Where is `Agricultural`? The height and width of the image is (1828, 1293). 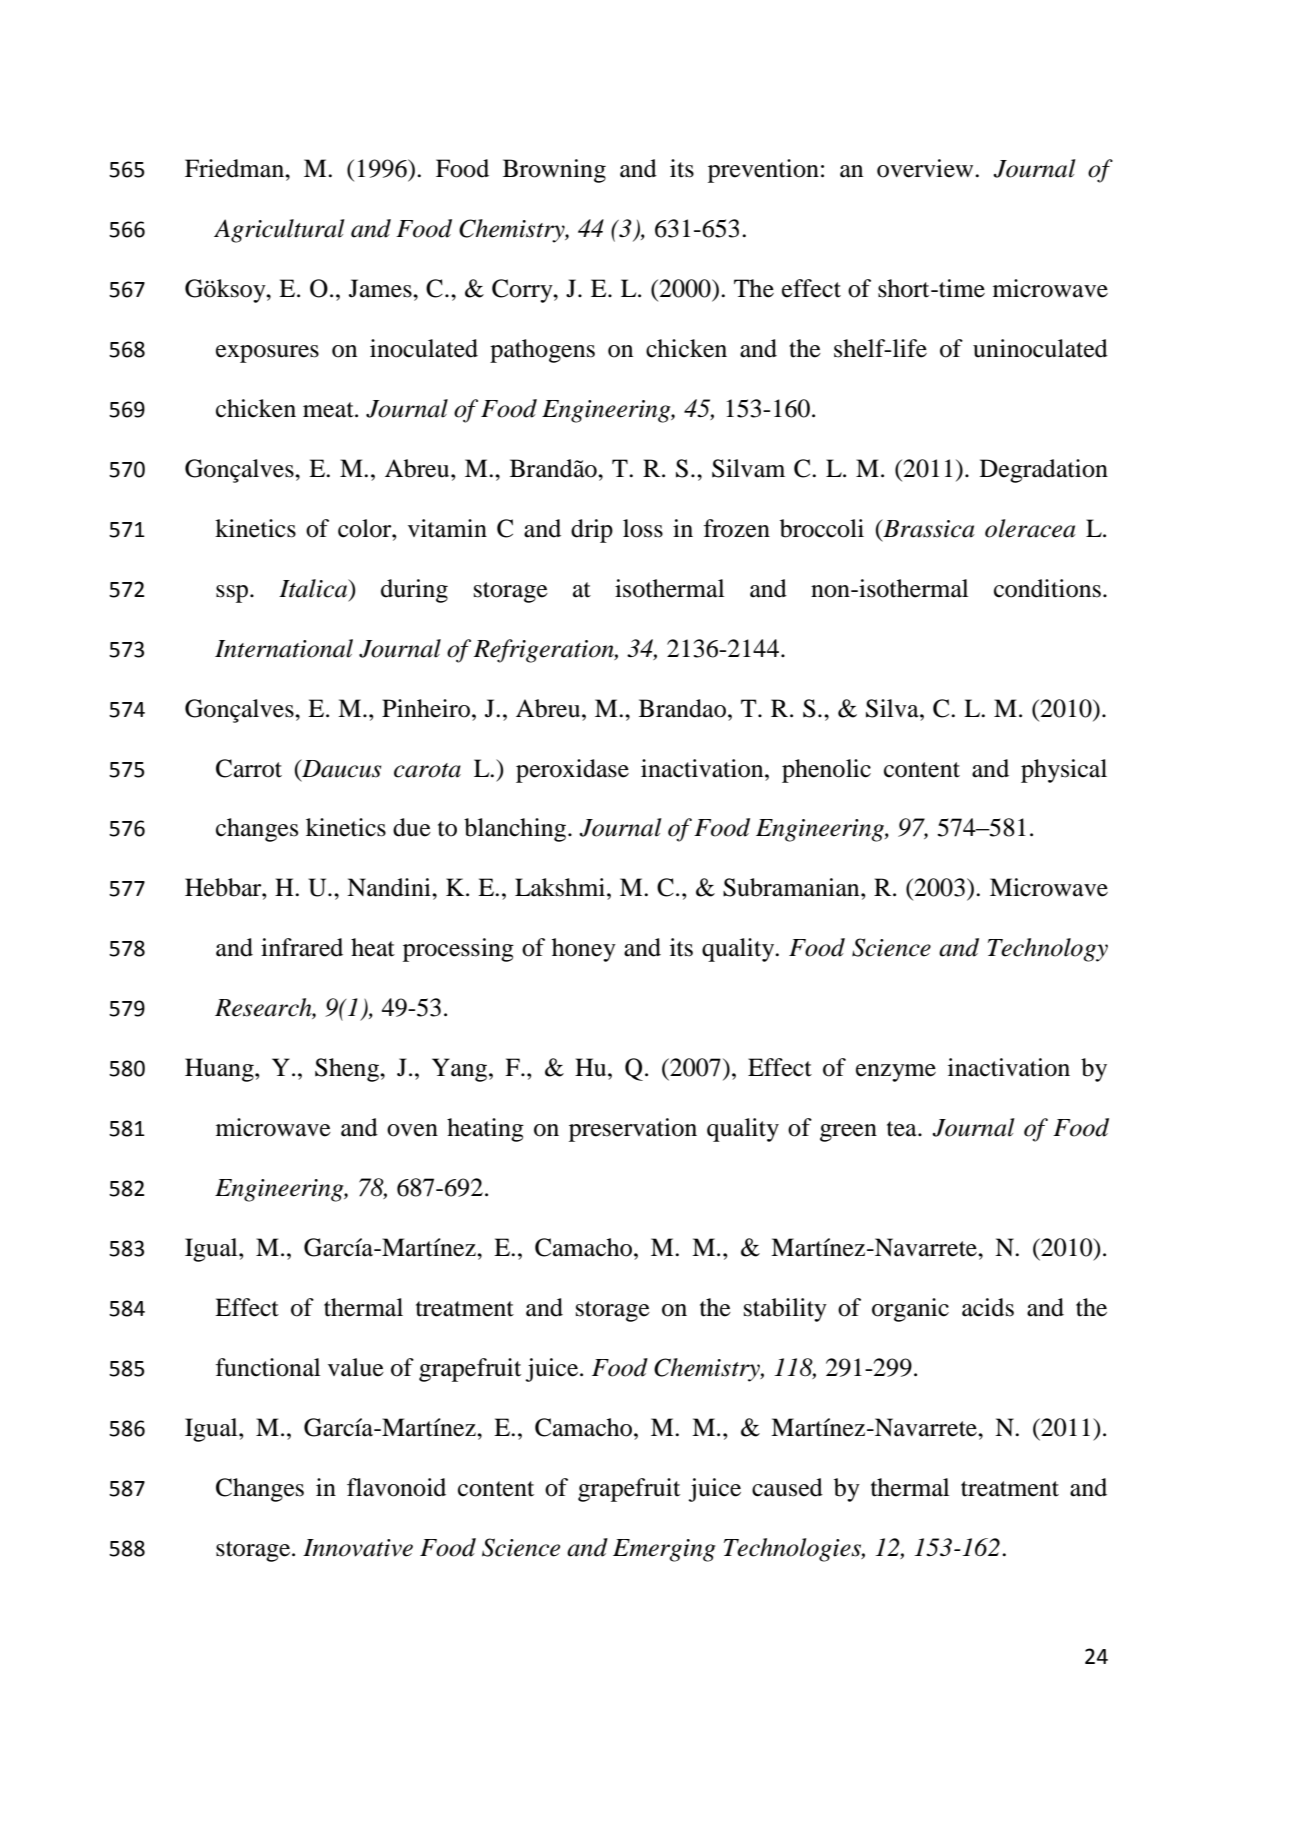
Agricultural is located at coordinates (279, 231).
